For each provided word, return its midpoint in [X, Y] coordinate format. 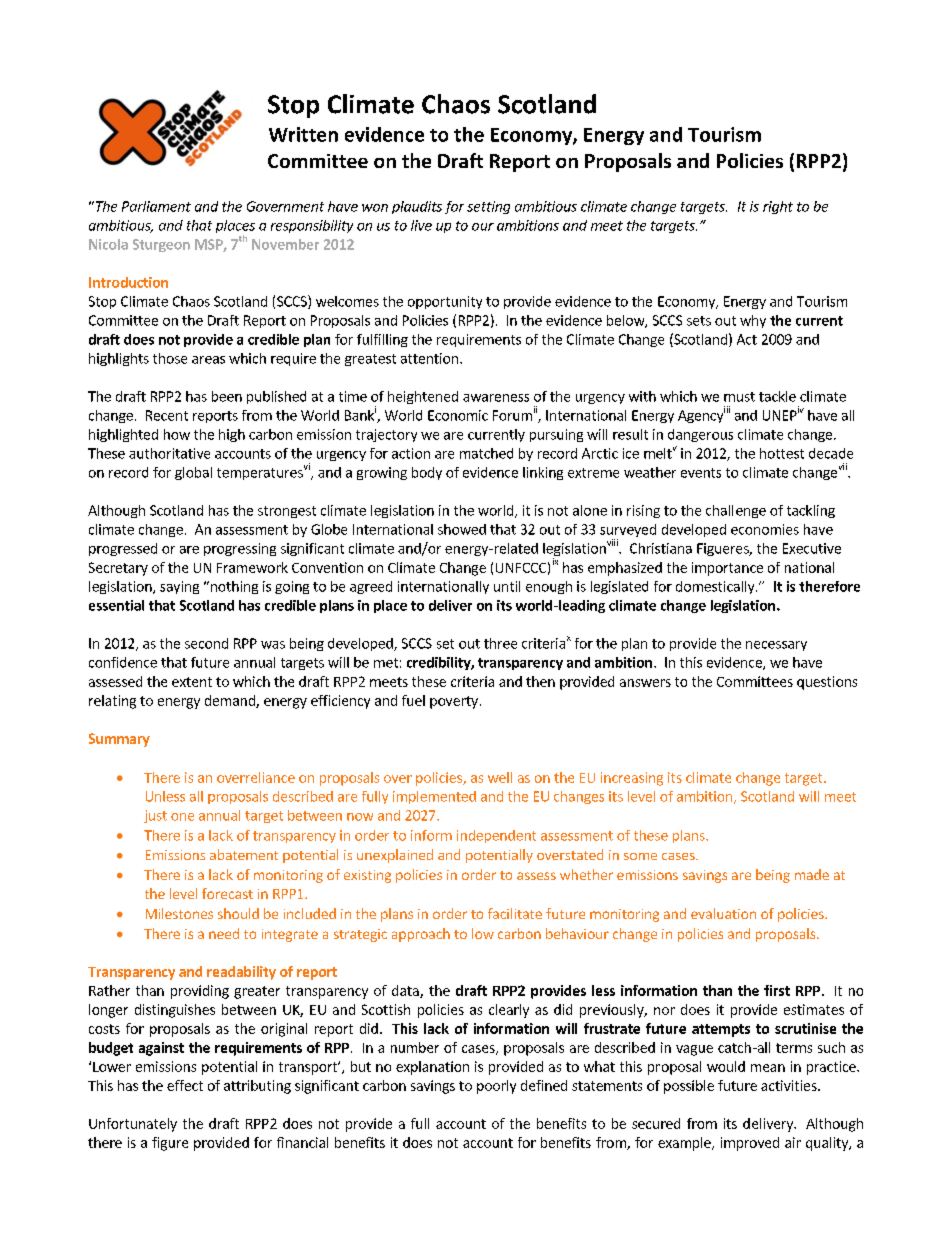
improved [750, 1144]
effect [185, 1085]
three [500, 643]
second [206, 643]
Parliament [156, 206]
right [778, 207]
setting [488, 207]
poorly [496, 1087]
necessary [776, 646]
